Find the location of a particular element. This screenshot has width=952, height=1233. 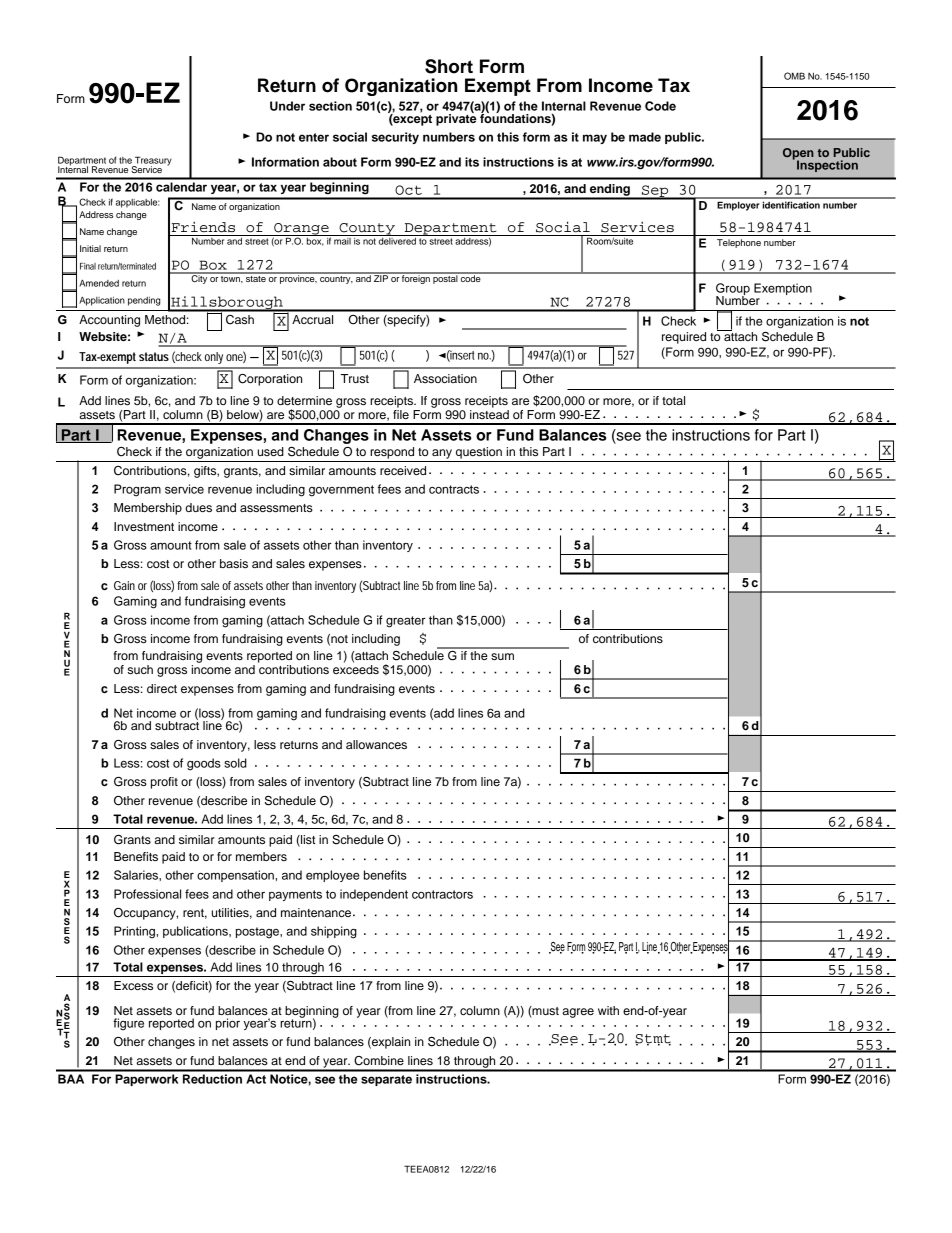

Treasury is located at coordinates (152, 162).
